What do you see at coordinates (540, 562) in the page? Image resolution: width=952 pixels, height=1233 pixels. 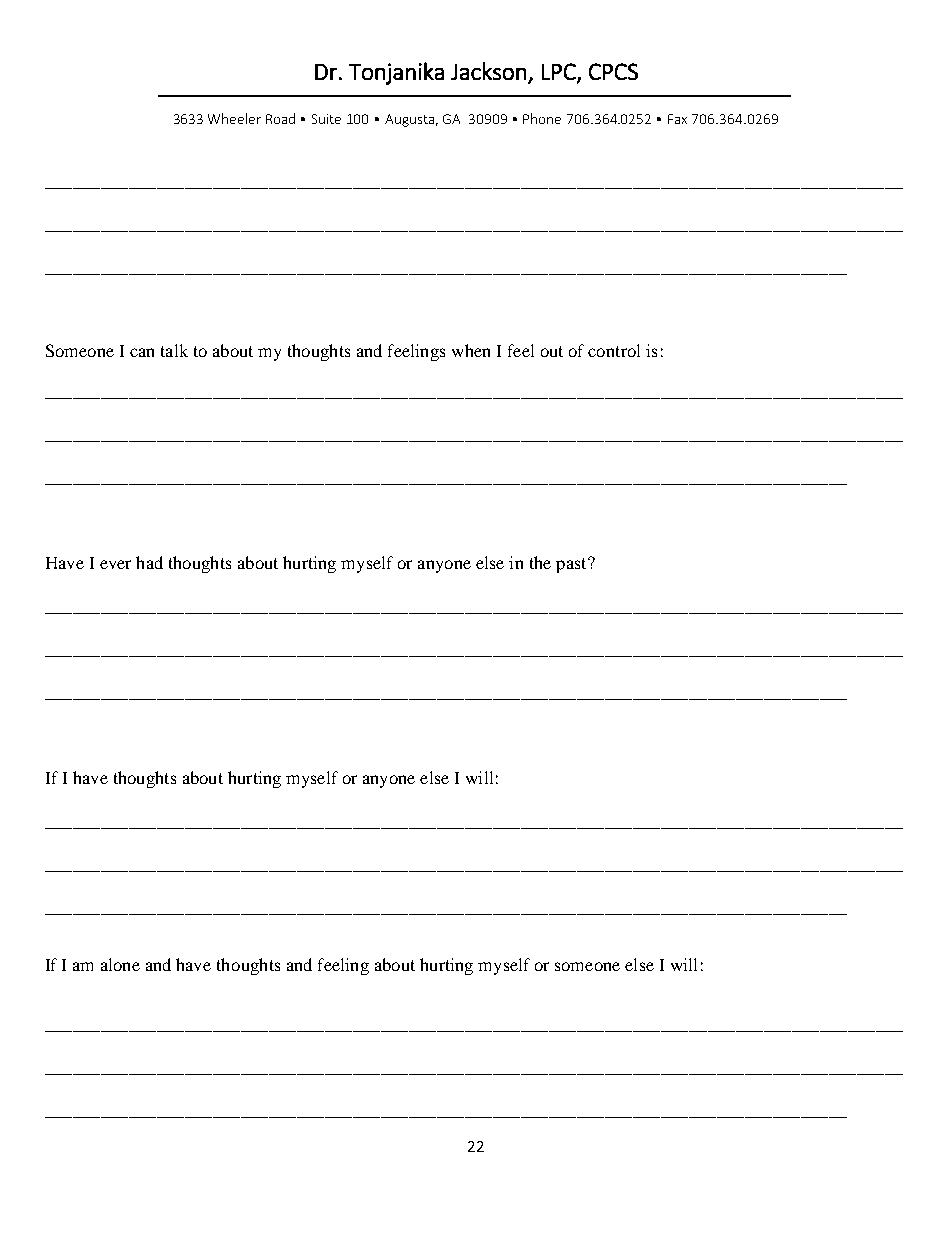 I see `the` at bounding box center [540, 562].
